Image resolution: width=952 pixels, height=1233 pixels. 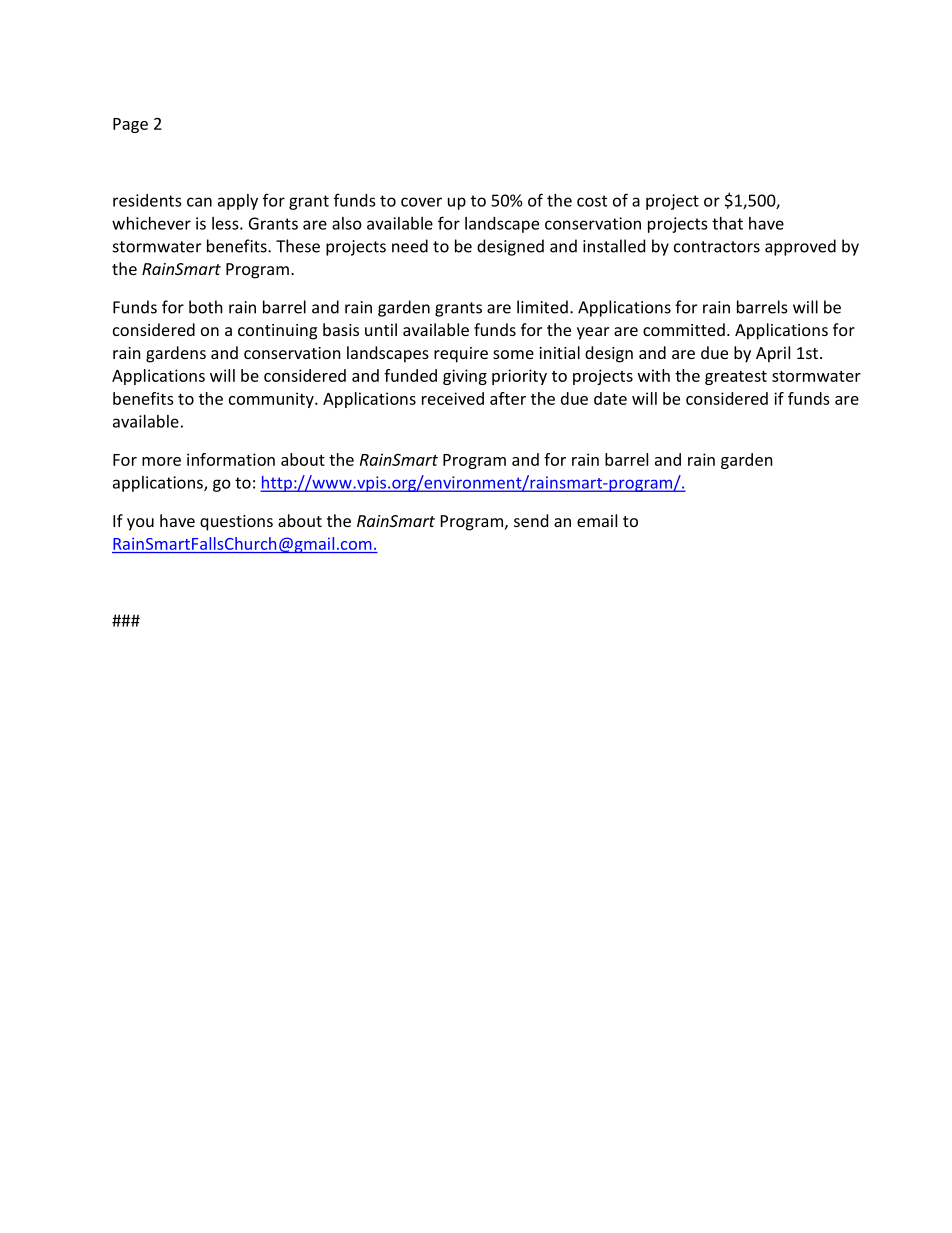 I want to click on Page, so click(x=130, y=125).
